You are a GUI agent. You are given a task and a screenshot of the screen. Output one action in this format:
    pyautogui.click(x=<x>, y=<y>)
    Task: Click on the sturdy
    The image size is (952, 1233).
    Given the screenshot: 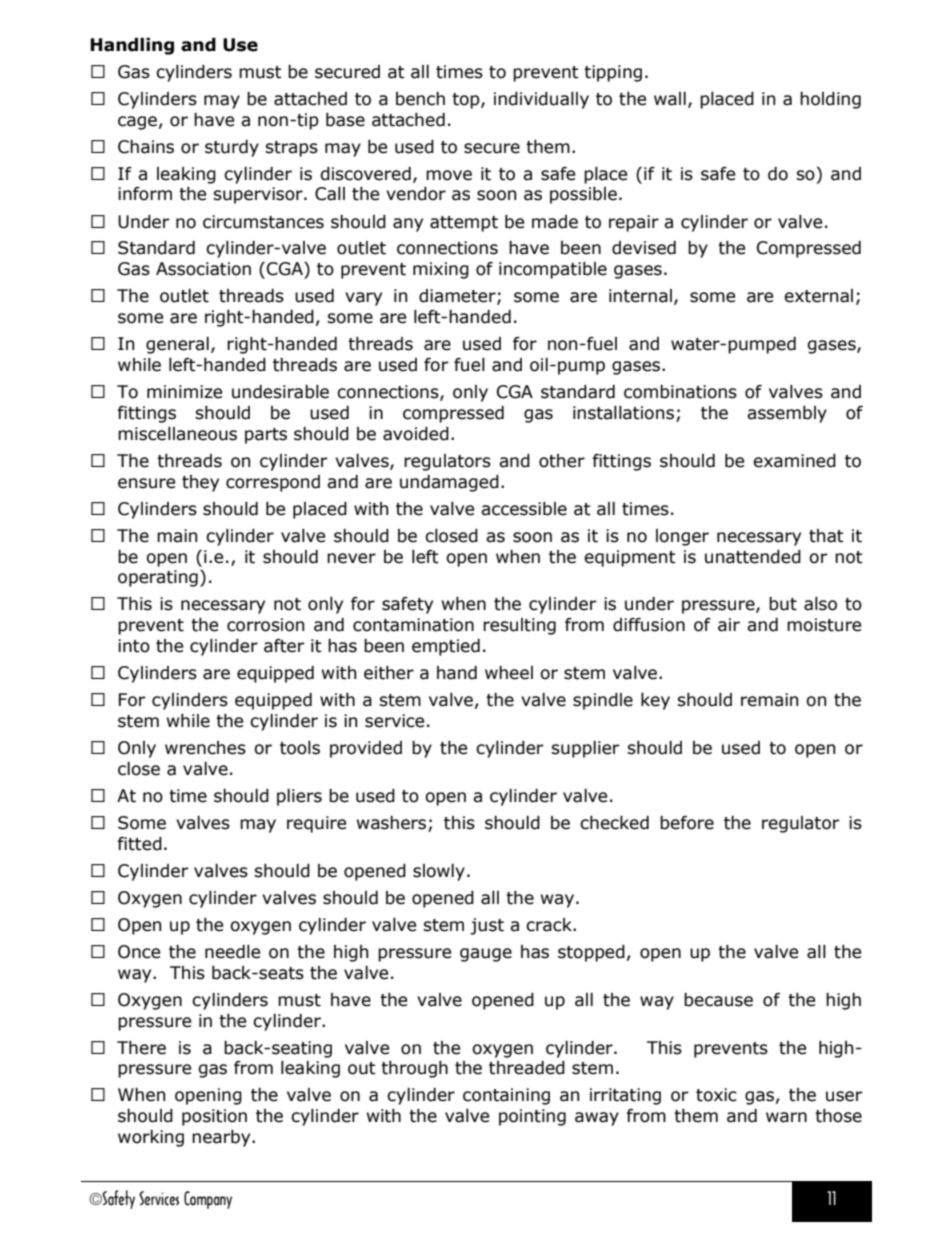 What is the action you would take?
    pyautogui.click(x=232, y=148)
